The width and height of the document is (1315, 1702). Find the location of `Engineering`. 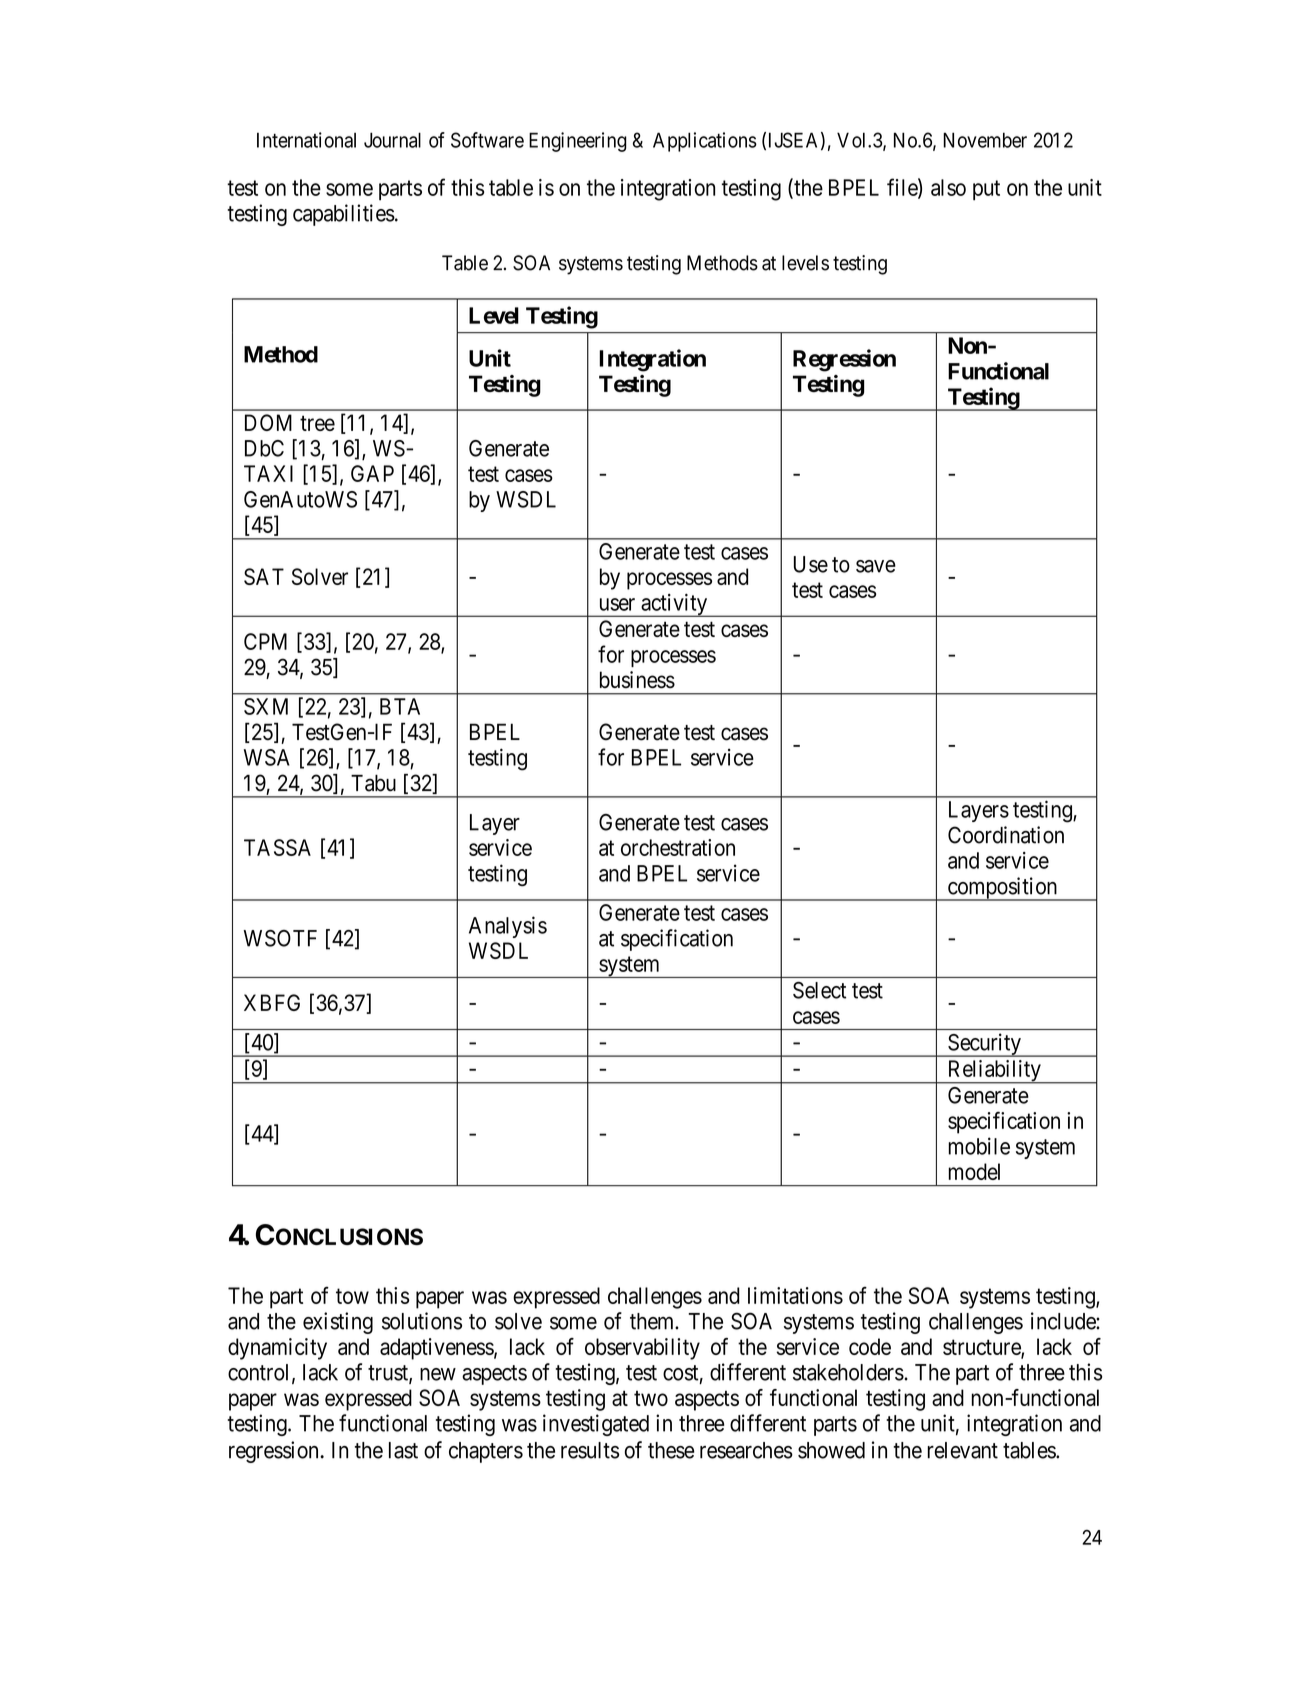

Engineering is located at coordinates (578, 142).
